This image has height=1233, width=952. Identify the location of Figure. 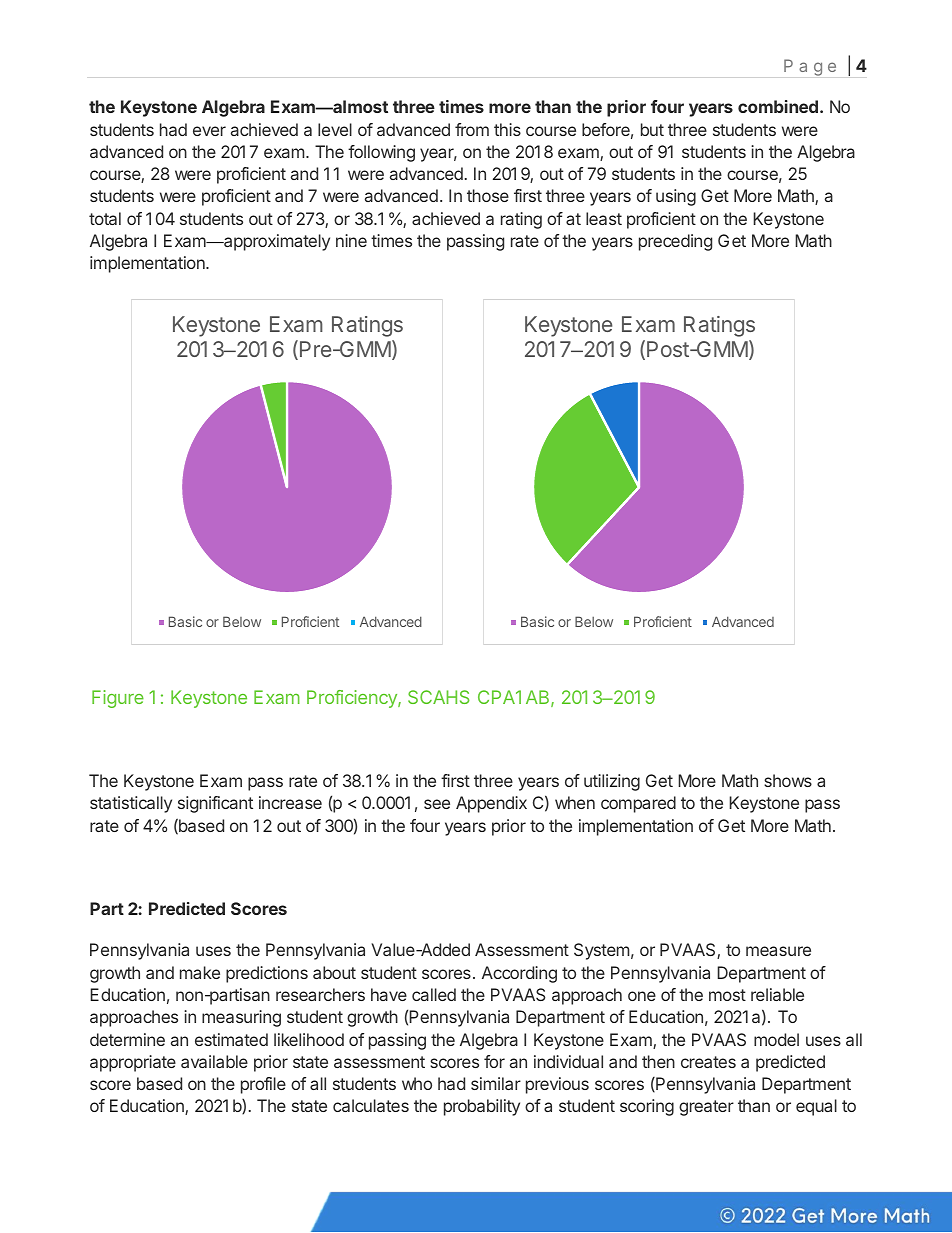
(118, 699).
